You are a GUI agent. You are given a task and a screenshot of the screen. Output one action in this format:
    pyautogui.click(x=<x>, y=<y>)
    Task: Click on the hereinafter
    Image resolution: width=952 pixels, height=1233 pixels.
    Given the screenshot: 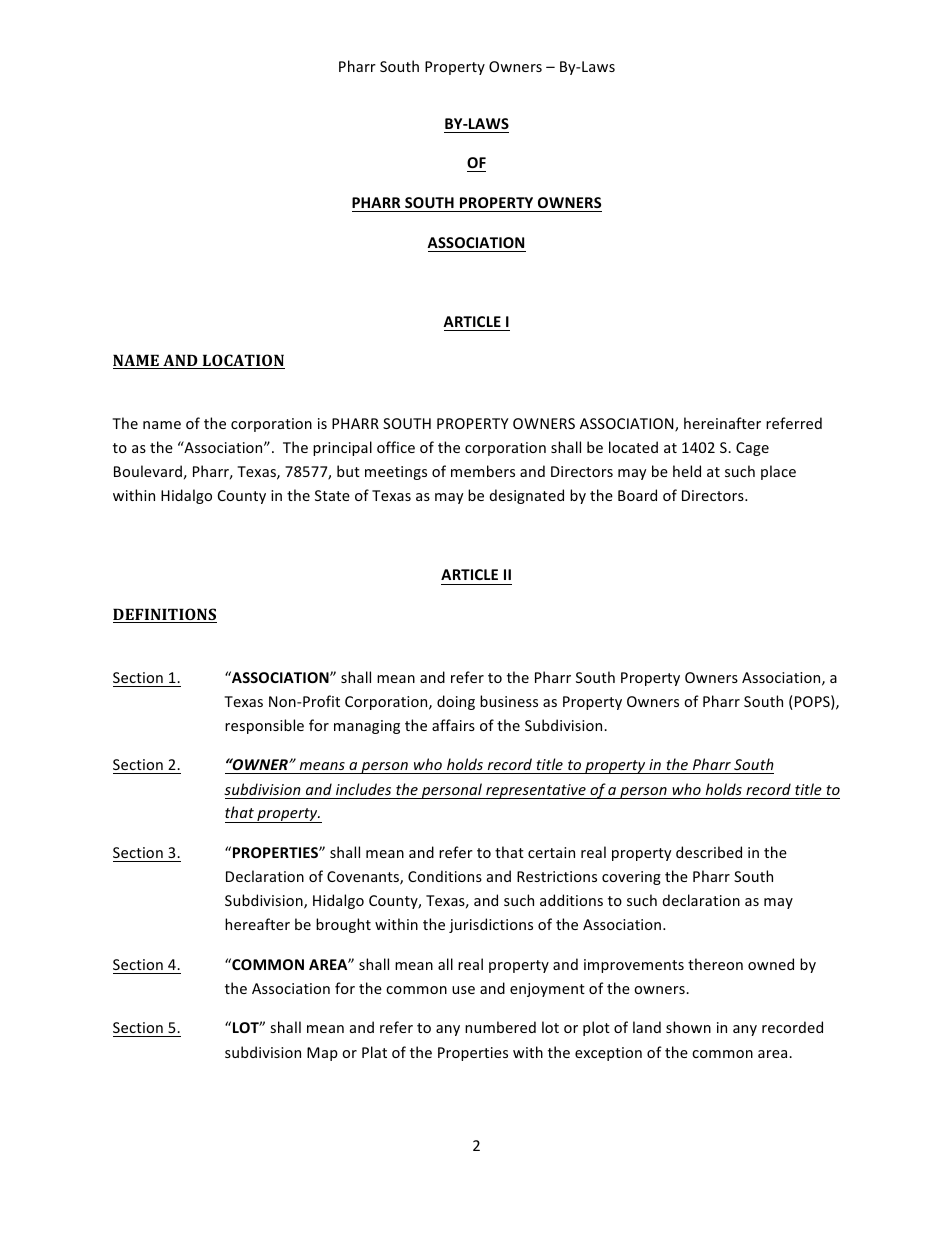 What is the action you would take?
    pyautogui.click(x=722, y=423)
